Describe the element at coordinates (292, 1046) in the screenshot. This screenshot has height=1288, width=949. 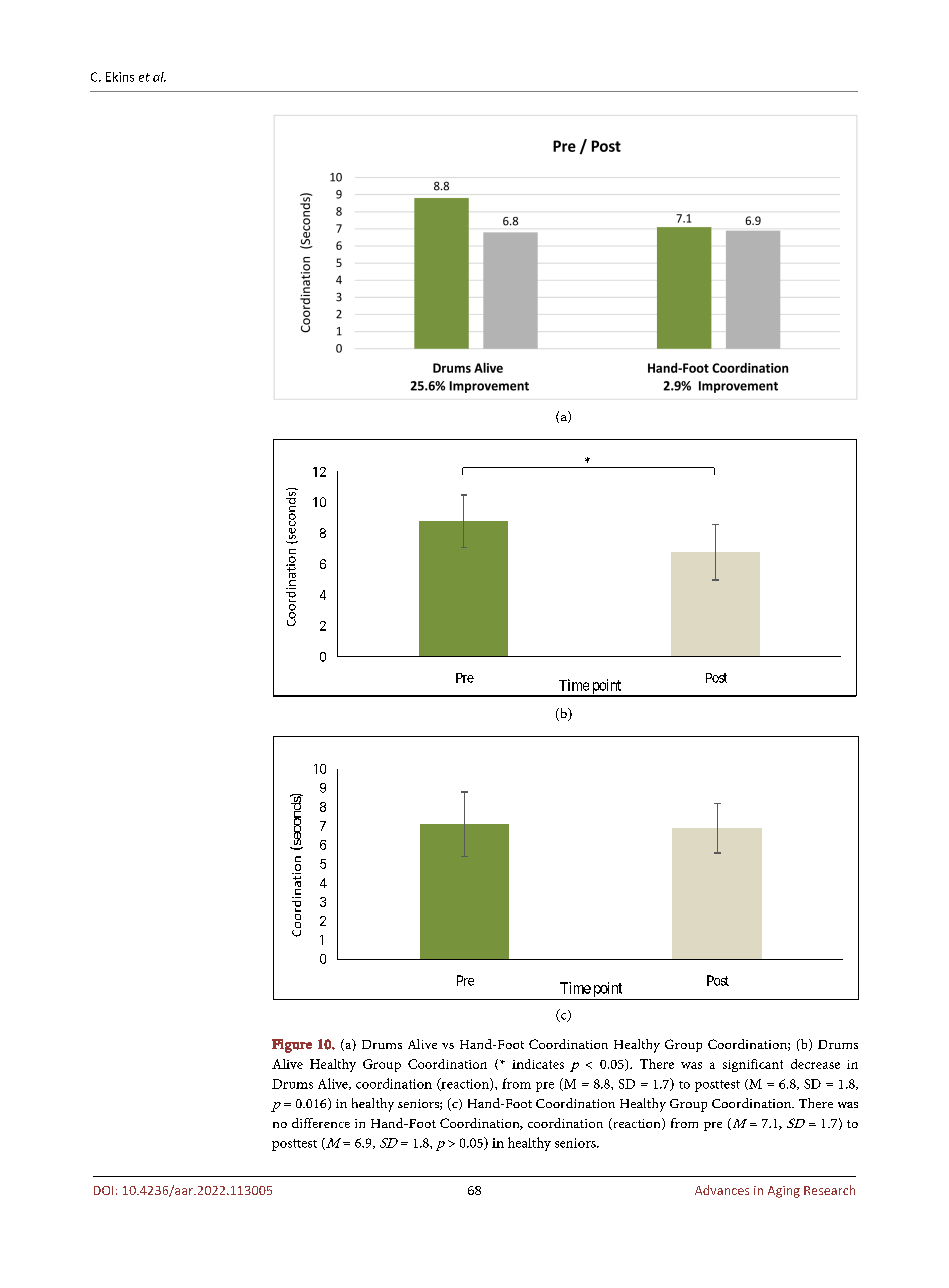
I see `Figure` at that location.
